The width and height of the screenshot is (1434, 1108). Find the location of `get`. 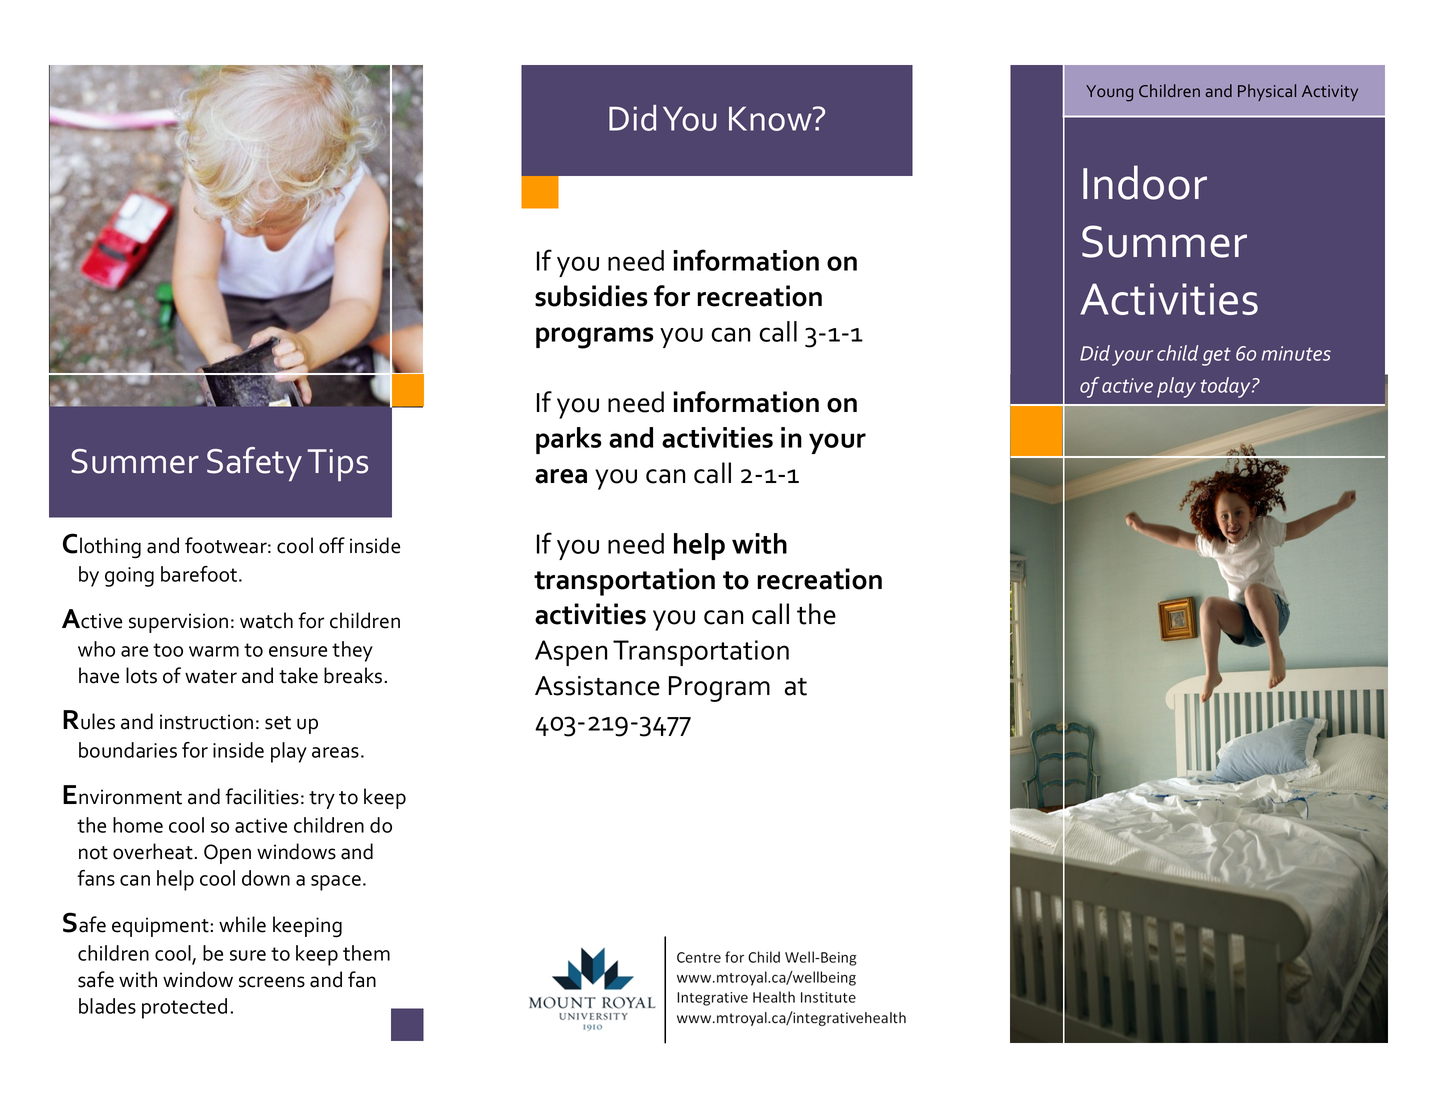

get is located at coordinates (1216, 356).
